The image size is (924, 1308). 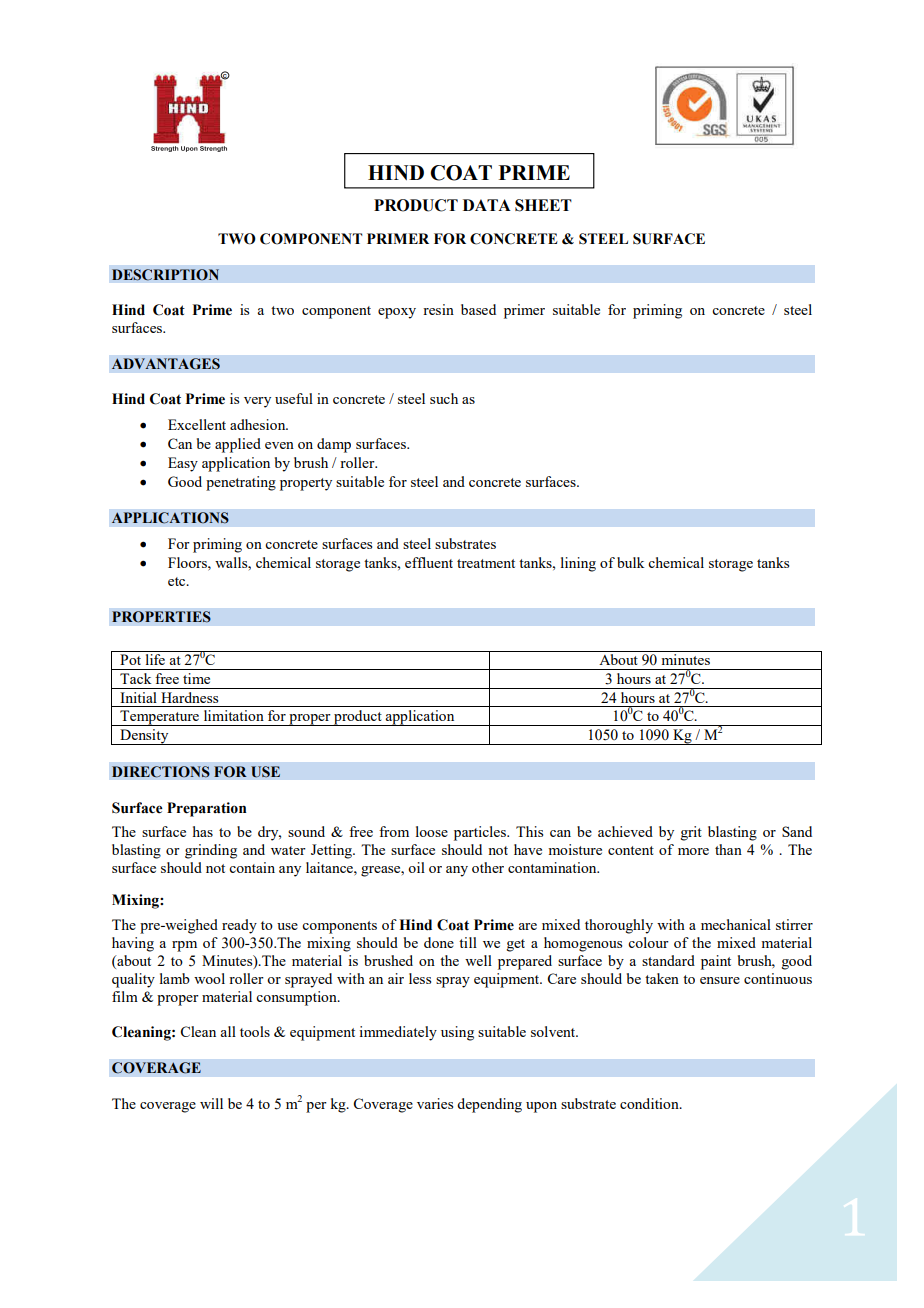 I want to click on treatment, so click(x=486, y=563).
